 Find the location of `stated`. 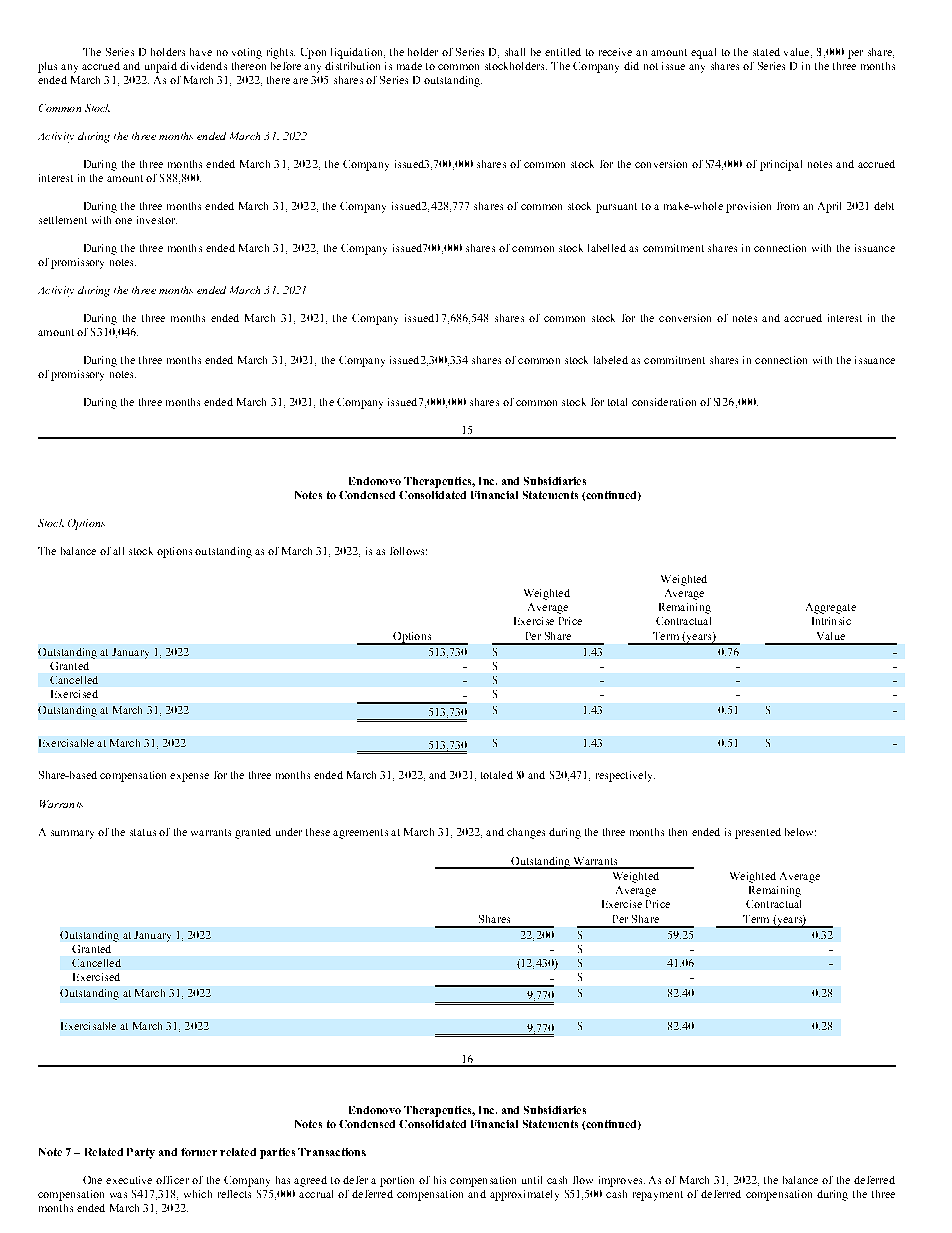

stated is located at coordinates (766, 52).
